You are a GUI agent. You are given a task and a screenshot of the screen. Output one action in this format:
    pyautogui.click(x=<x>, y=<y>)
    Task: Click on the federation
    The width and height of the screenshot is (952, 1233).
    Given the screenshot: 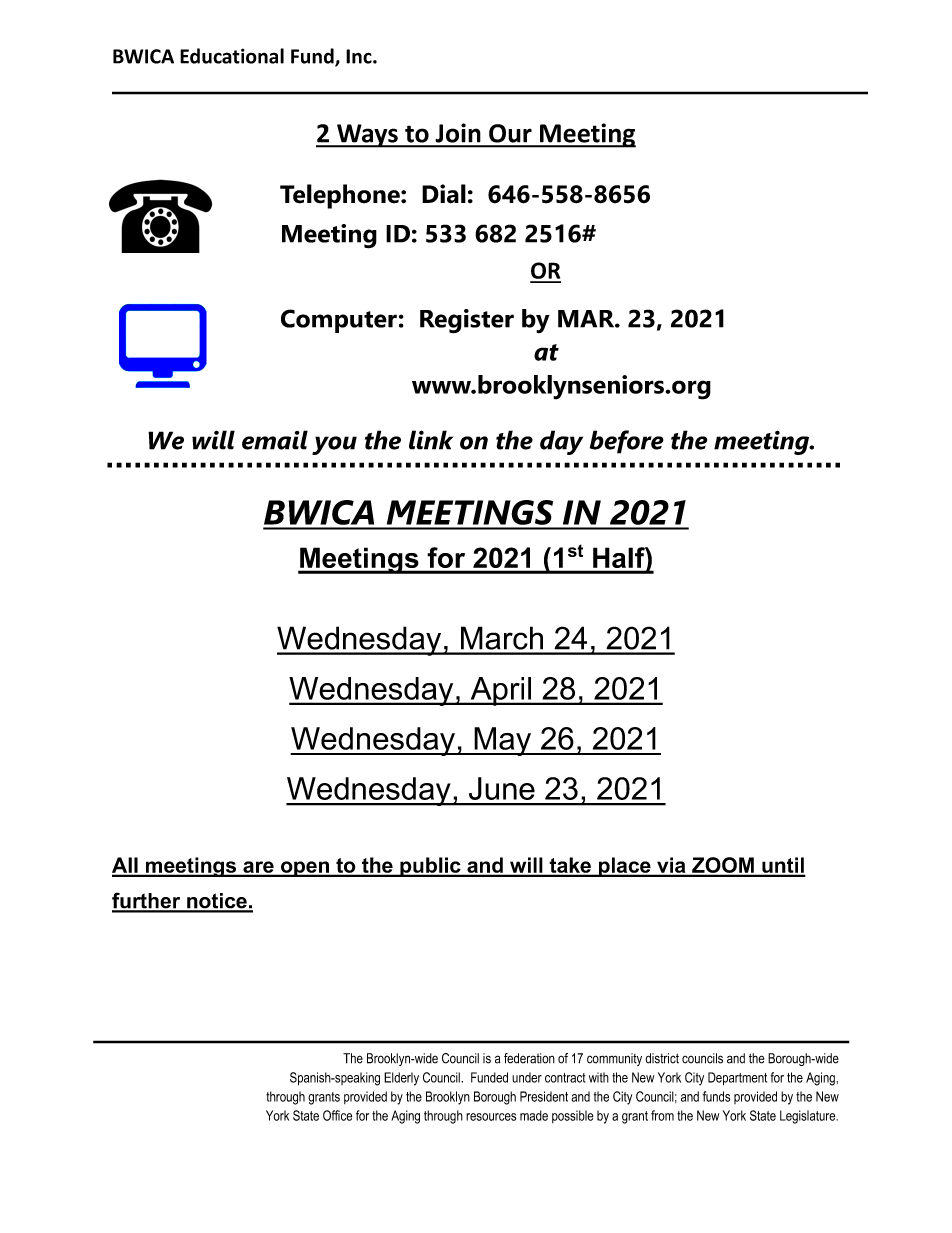 What is the action you would take?
    pyautogui.click(x=529, y=1058)
